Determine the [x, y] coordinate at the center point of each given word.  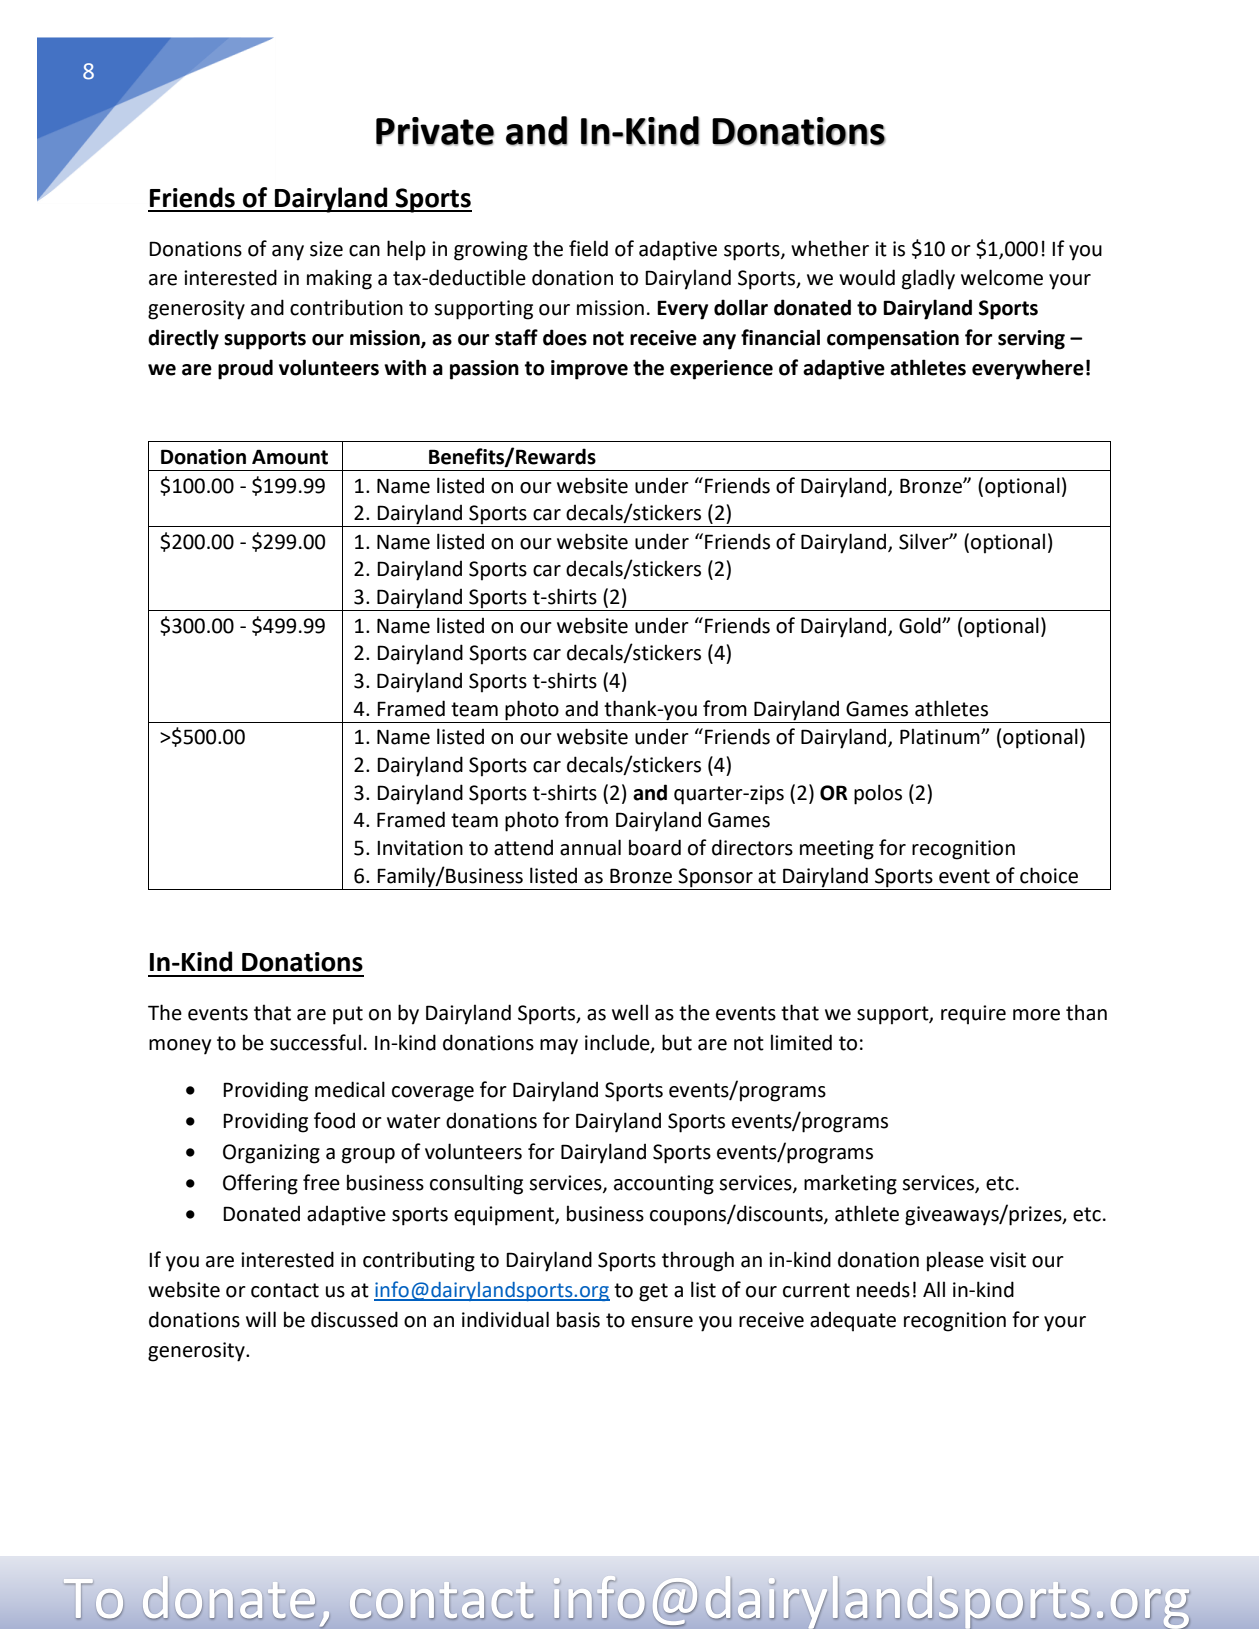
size [326, 249]
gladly [928, 279]
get [653, 1292]
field [588, 248]
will [261, 1319]
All [934, 1289]
